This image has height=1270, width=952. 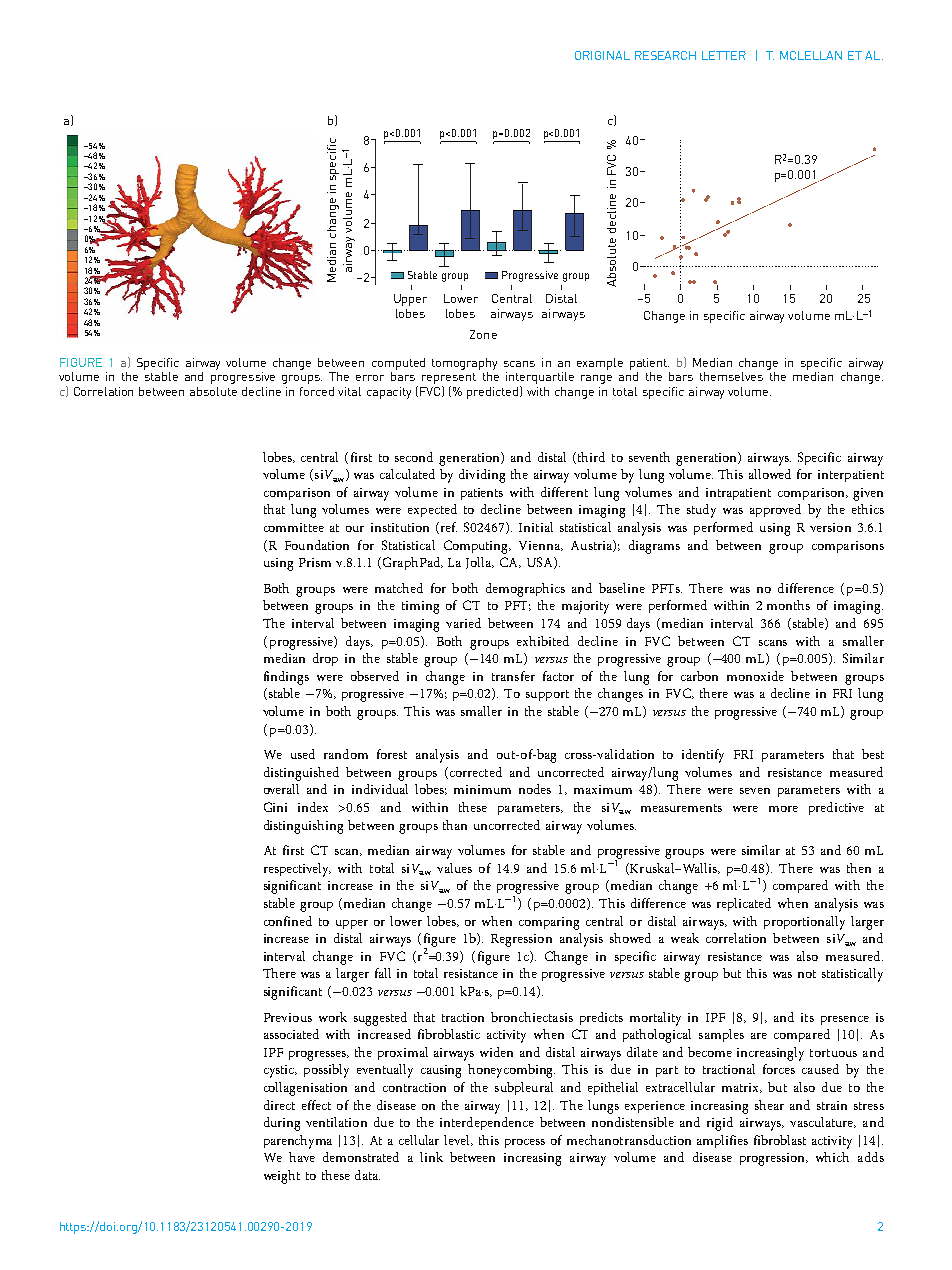 I want to click on individual, so click(x=380, y=789).
